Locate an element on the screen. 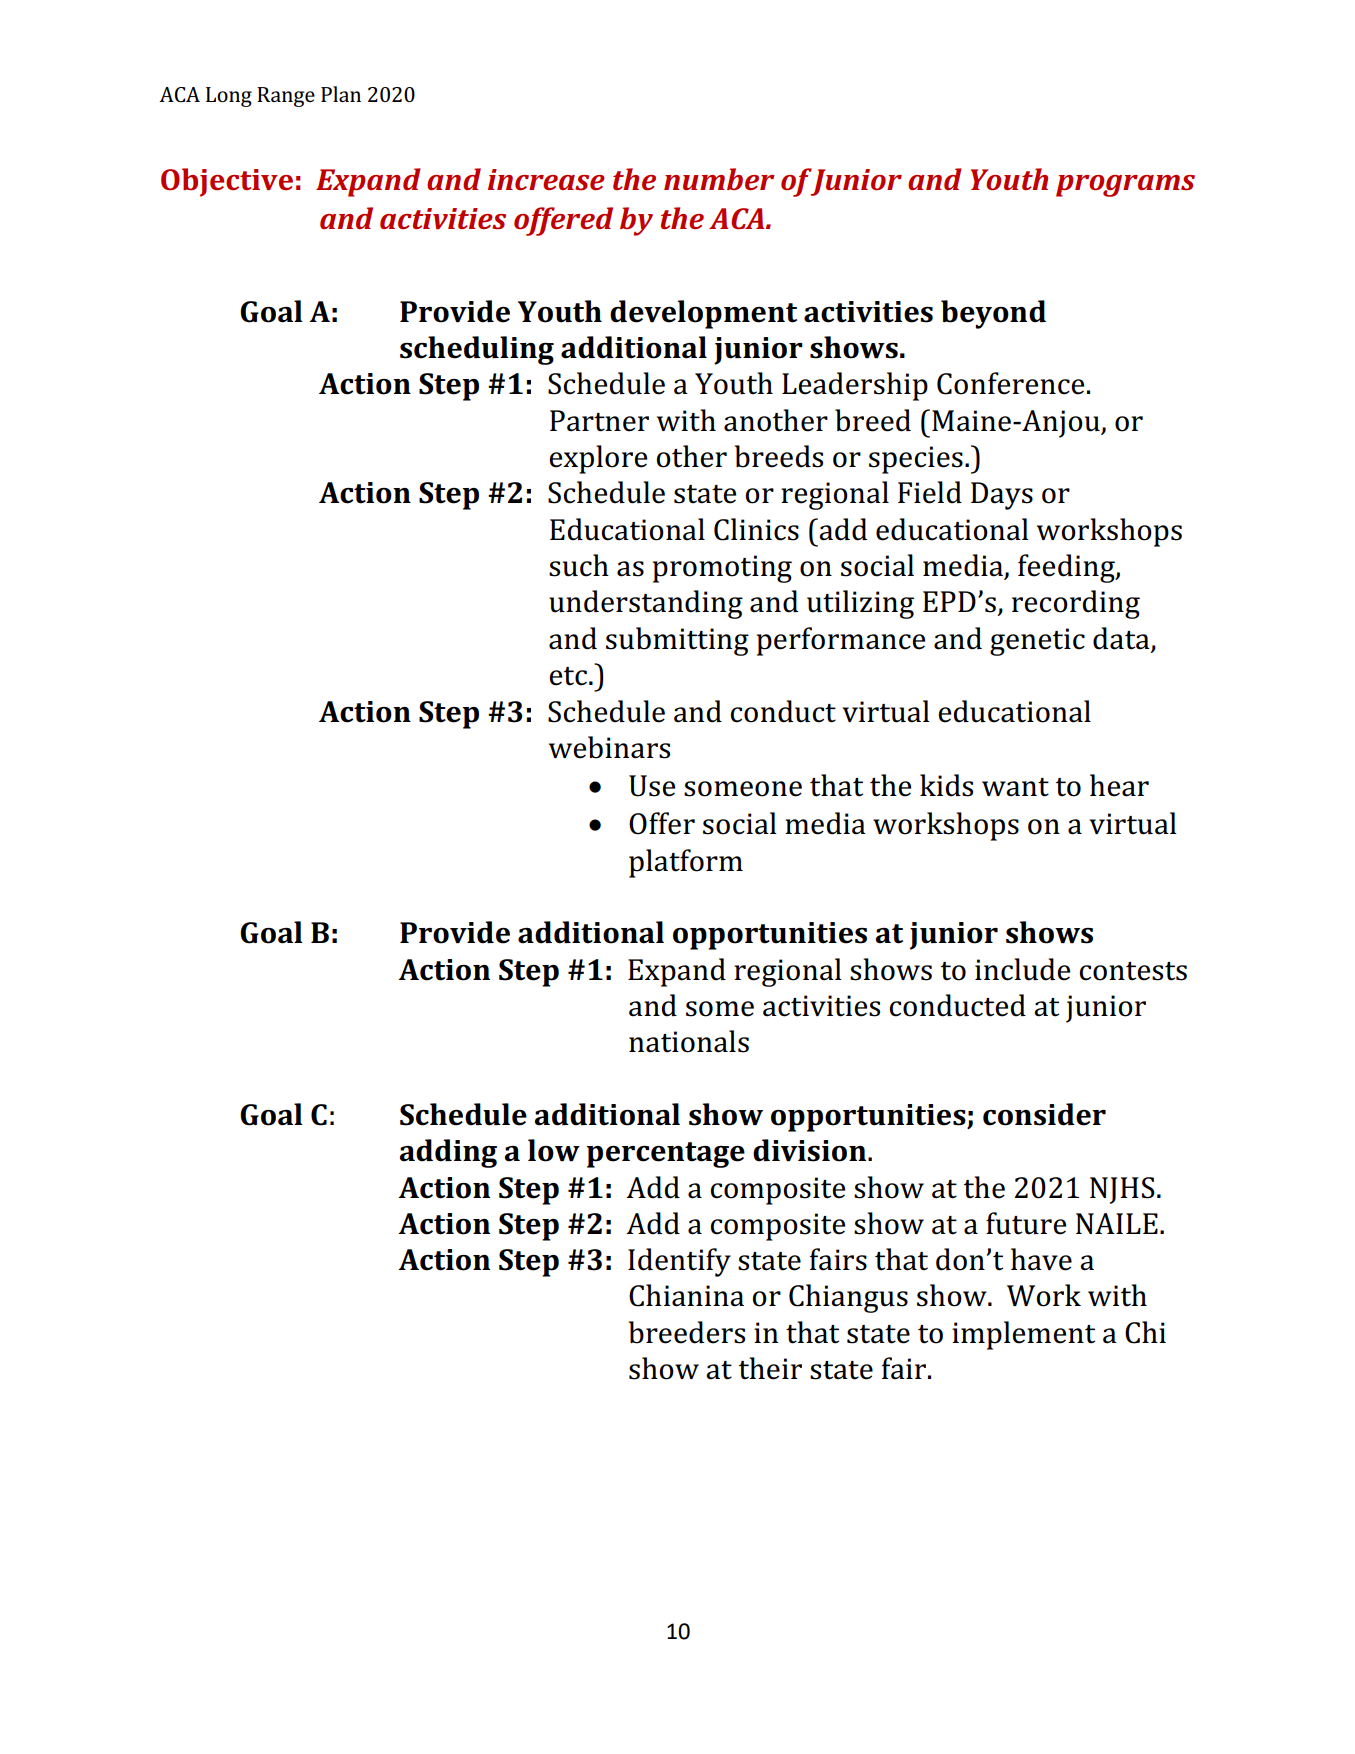  programs is located at coordinates (1125, 186).
